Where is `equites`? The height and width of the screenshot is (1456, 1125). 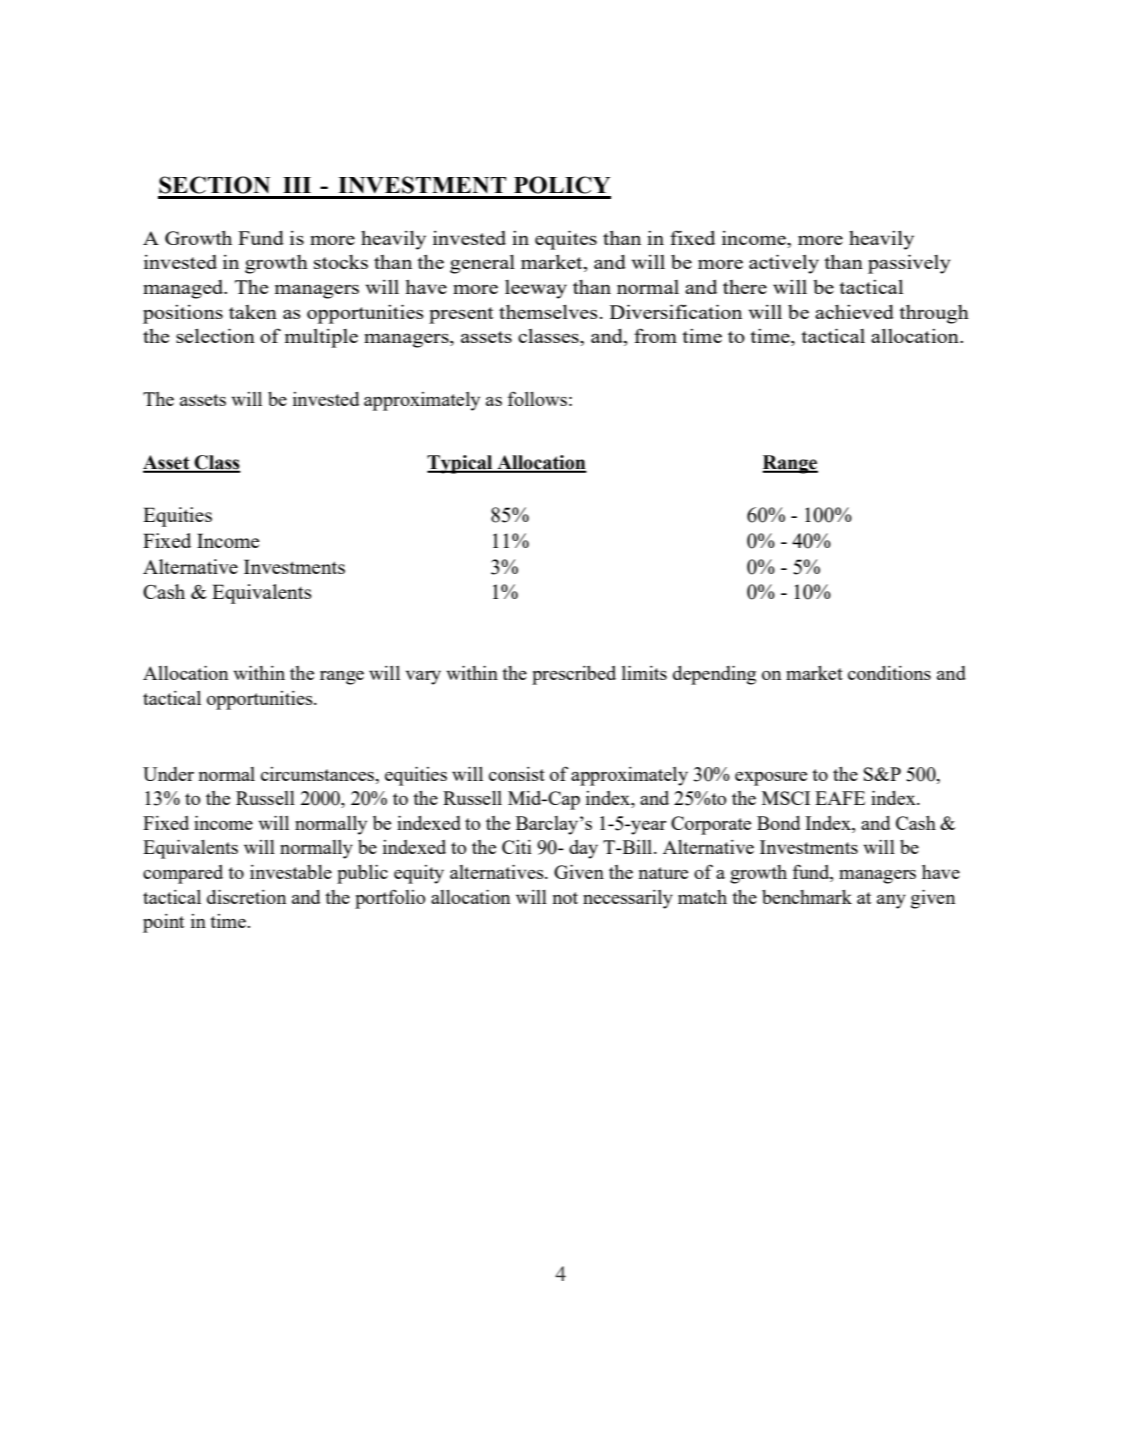
equites is located at coordinates (566, 240).
